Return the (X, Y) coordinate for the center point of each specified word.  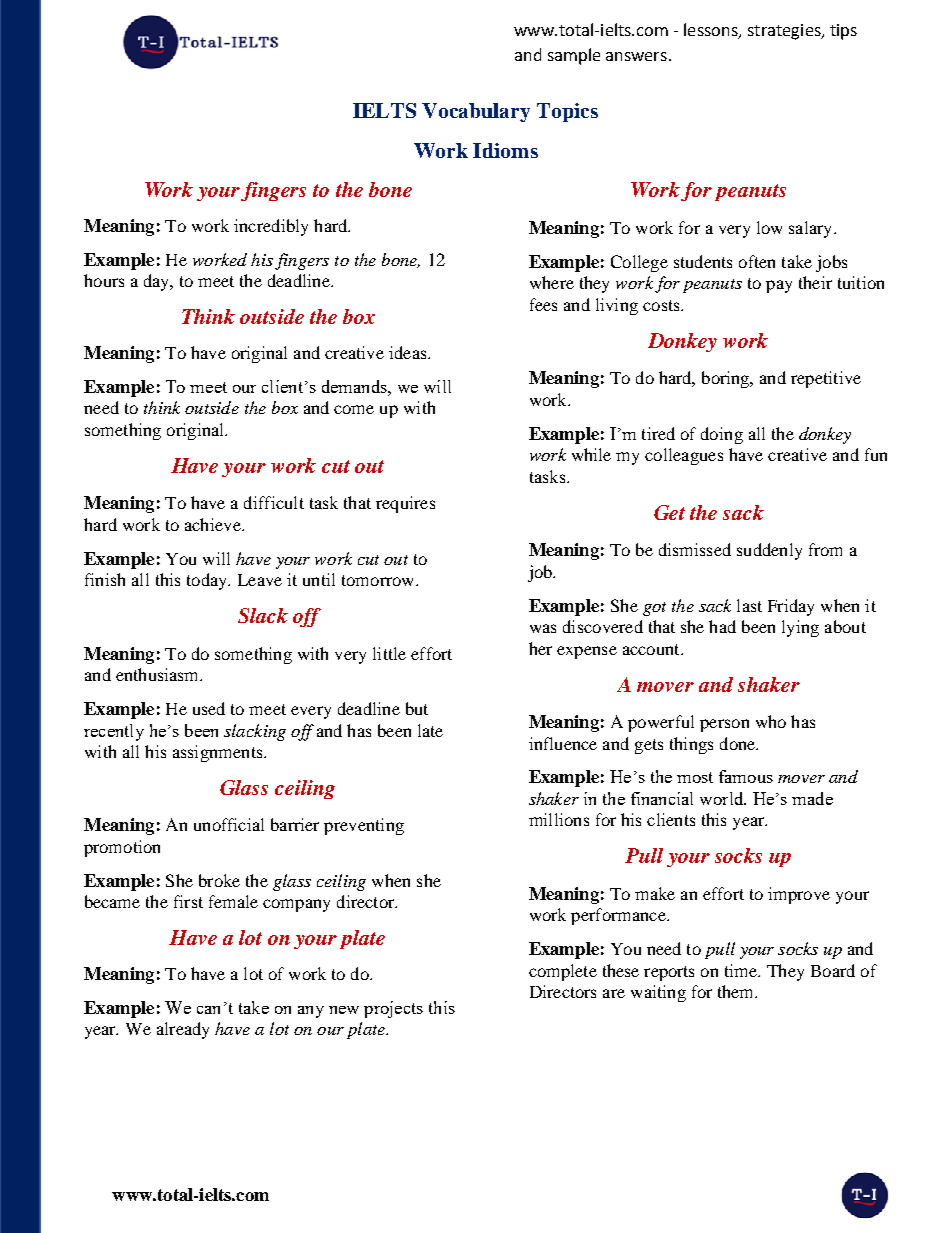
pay (779, 286)
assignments (219, 753)
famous (746, 776)
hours (104, 280)
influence (563, 743)
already (183, 1030)
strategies (785, 32)
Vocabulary (476, 112)
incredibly (271, 227)
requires (405, 504)
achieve (214, 524)
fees (543, 304)
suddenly (769, 551)
